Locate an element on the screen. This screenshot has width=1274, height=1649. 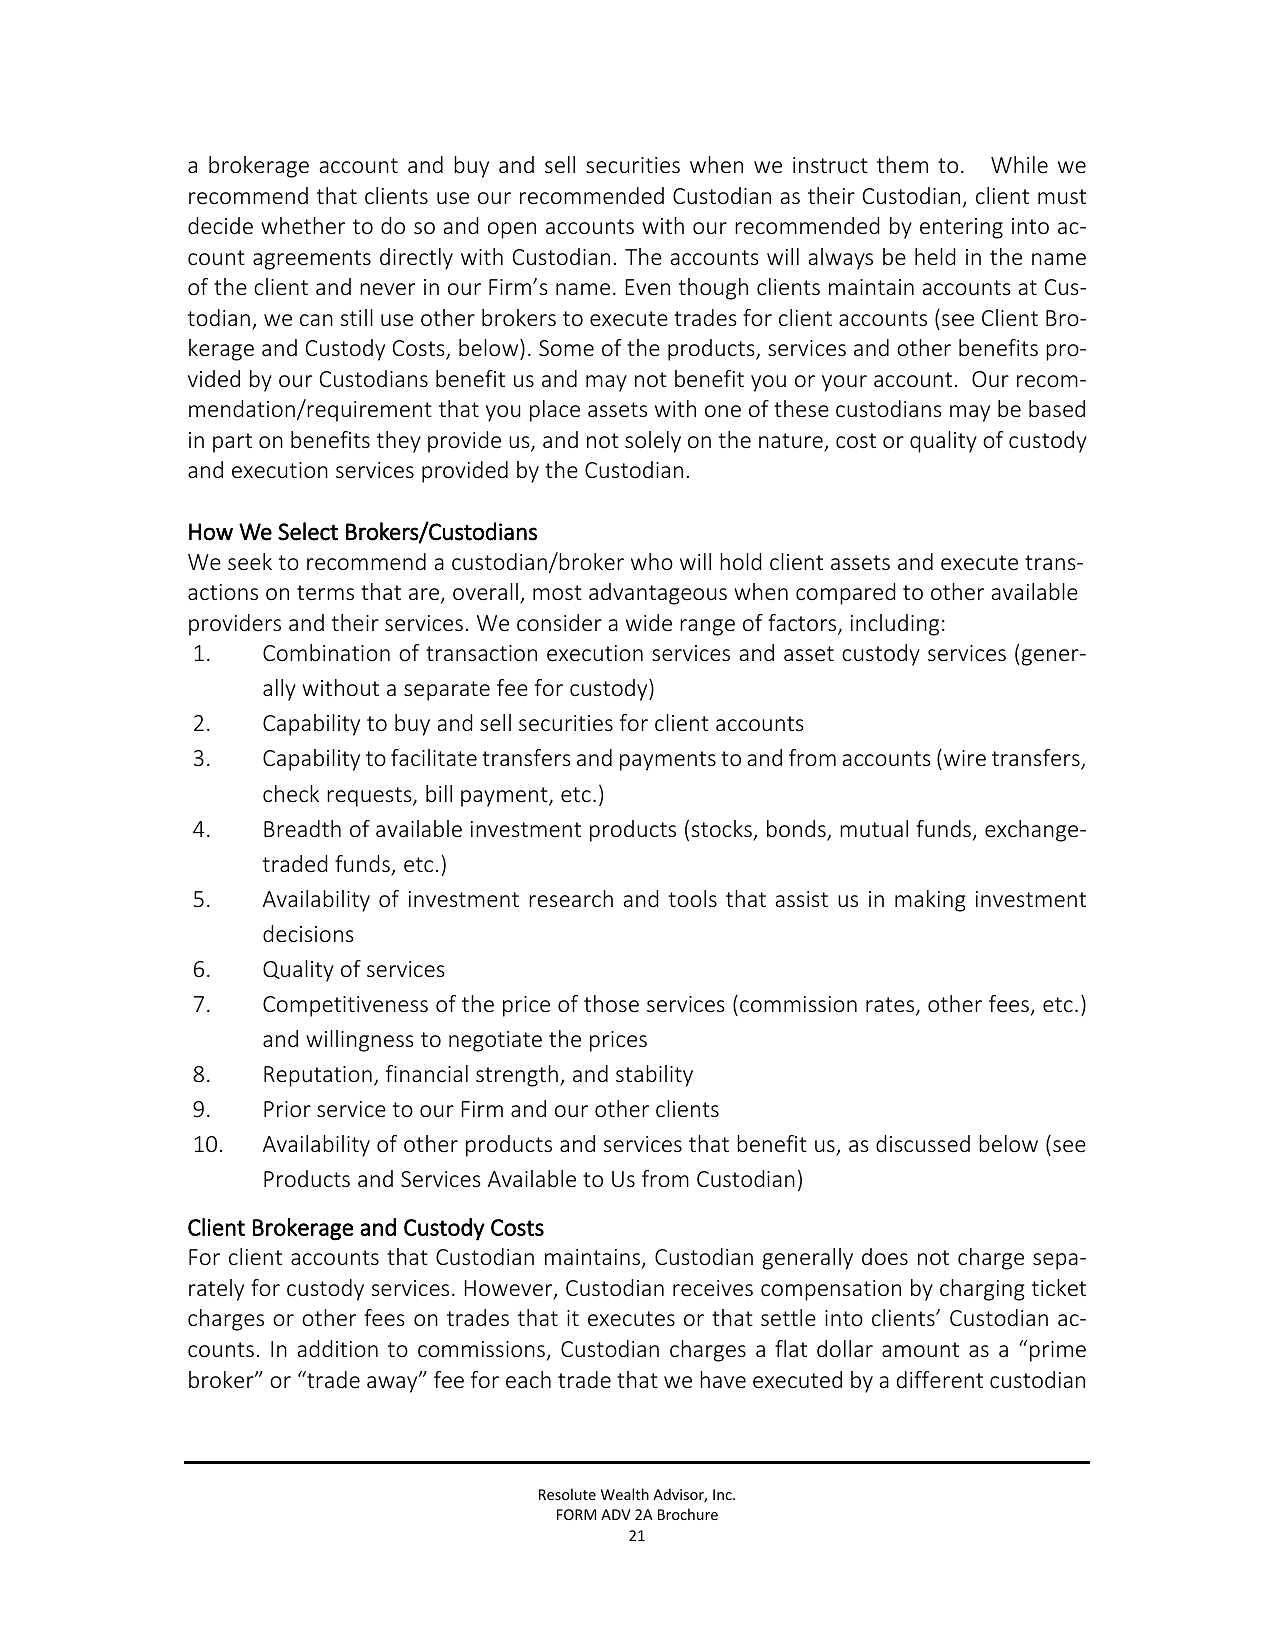
stability is located at coordinates (654, 1076).
